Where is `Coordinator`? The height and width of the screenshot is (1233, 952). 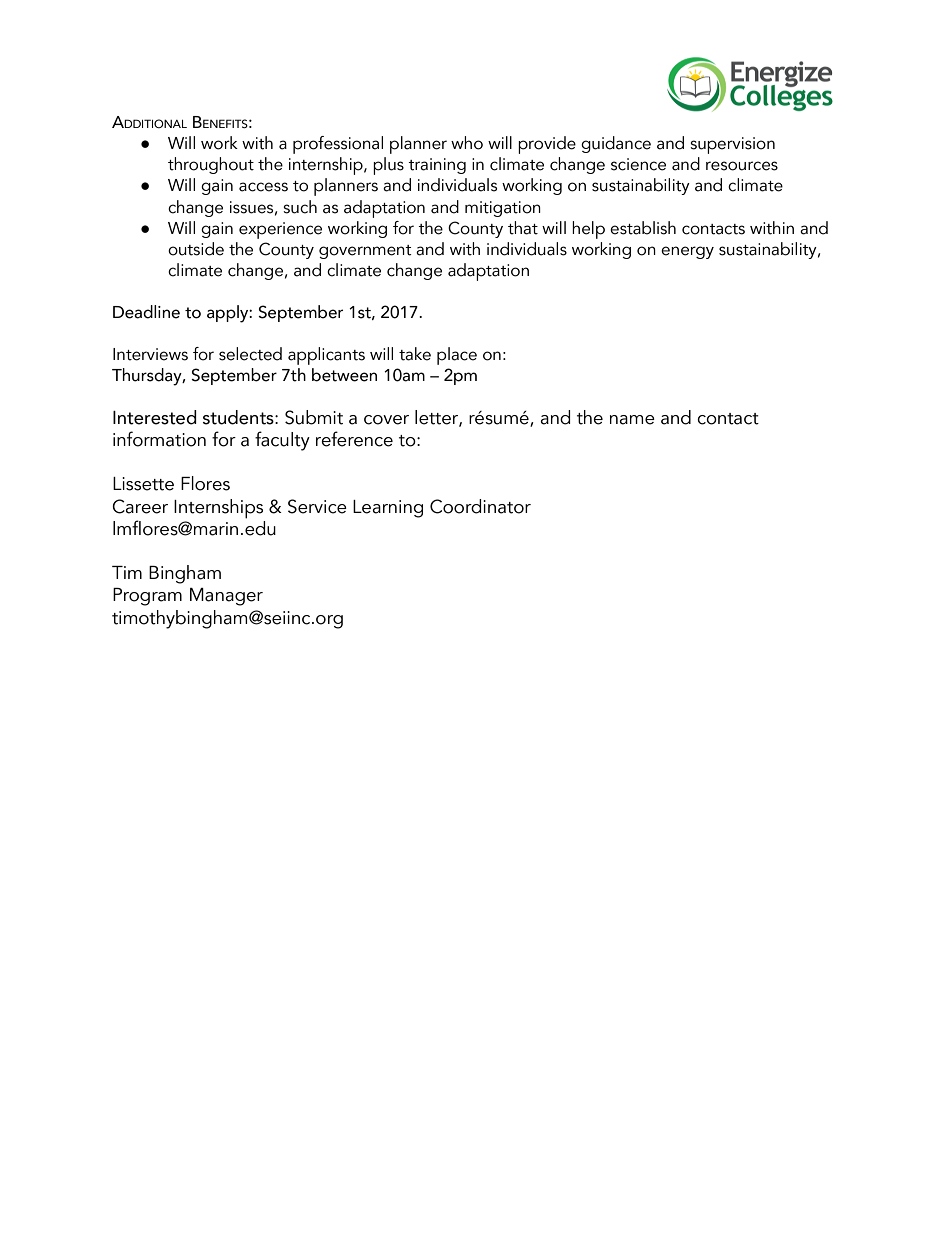 Coordinator is located at coordinates (480, 506).
